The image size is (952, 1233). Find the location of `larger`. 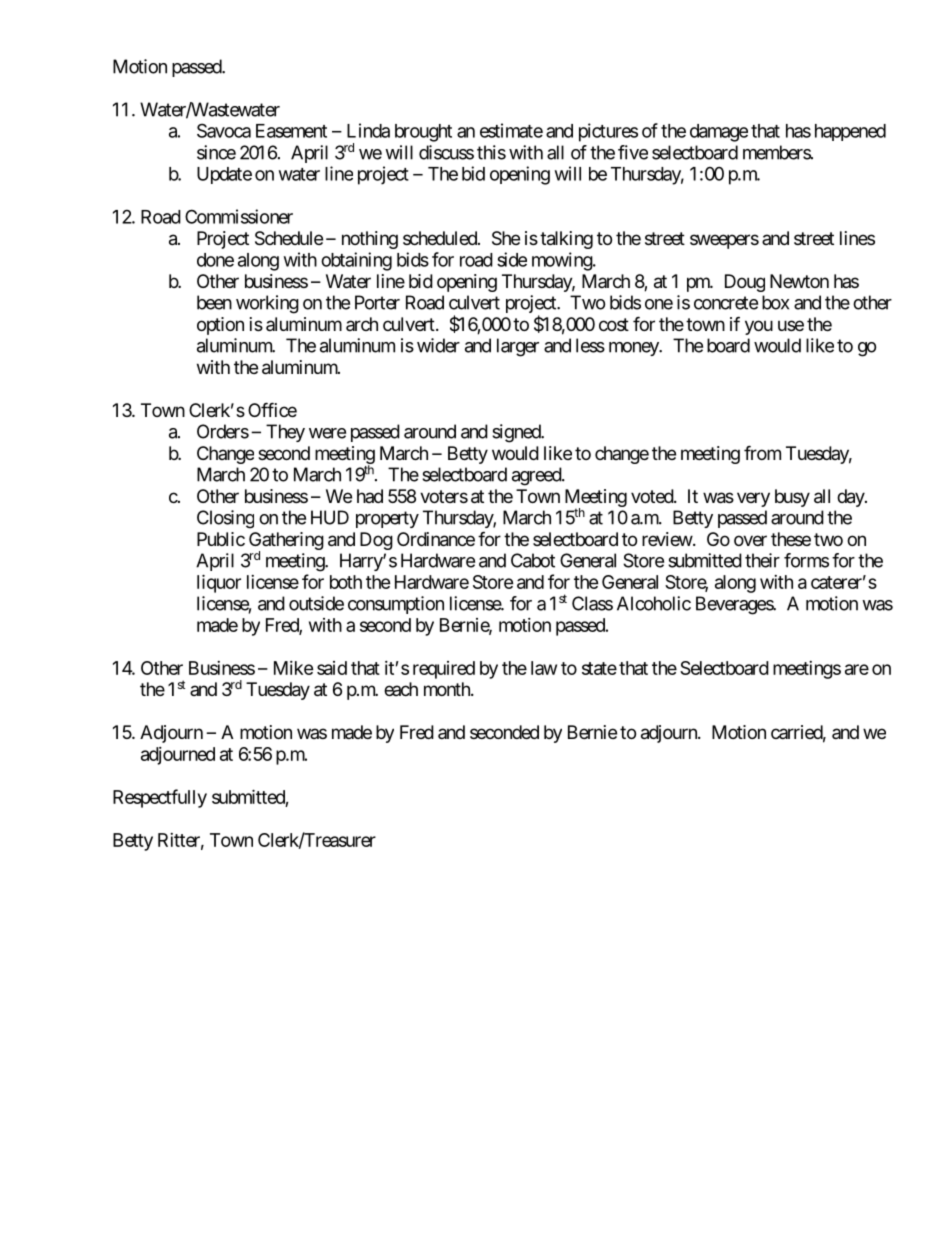

larger is located at coordinates (518, 347).
